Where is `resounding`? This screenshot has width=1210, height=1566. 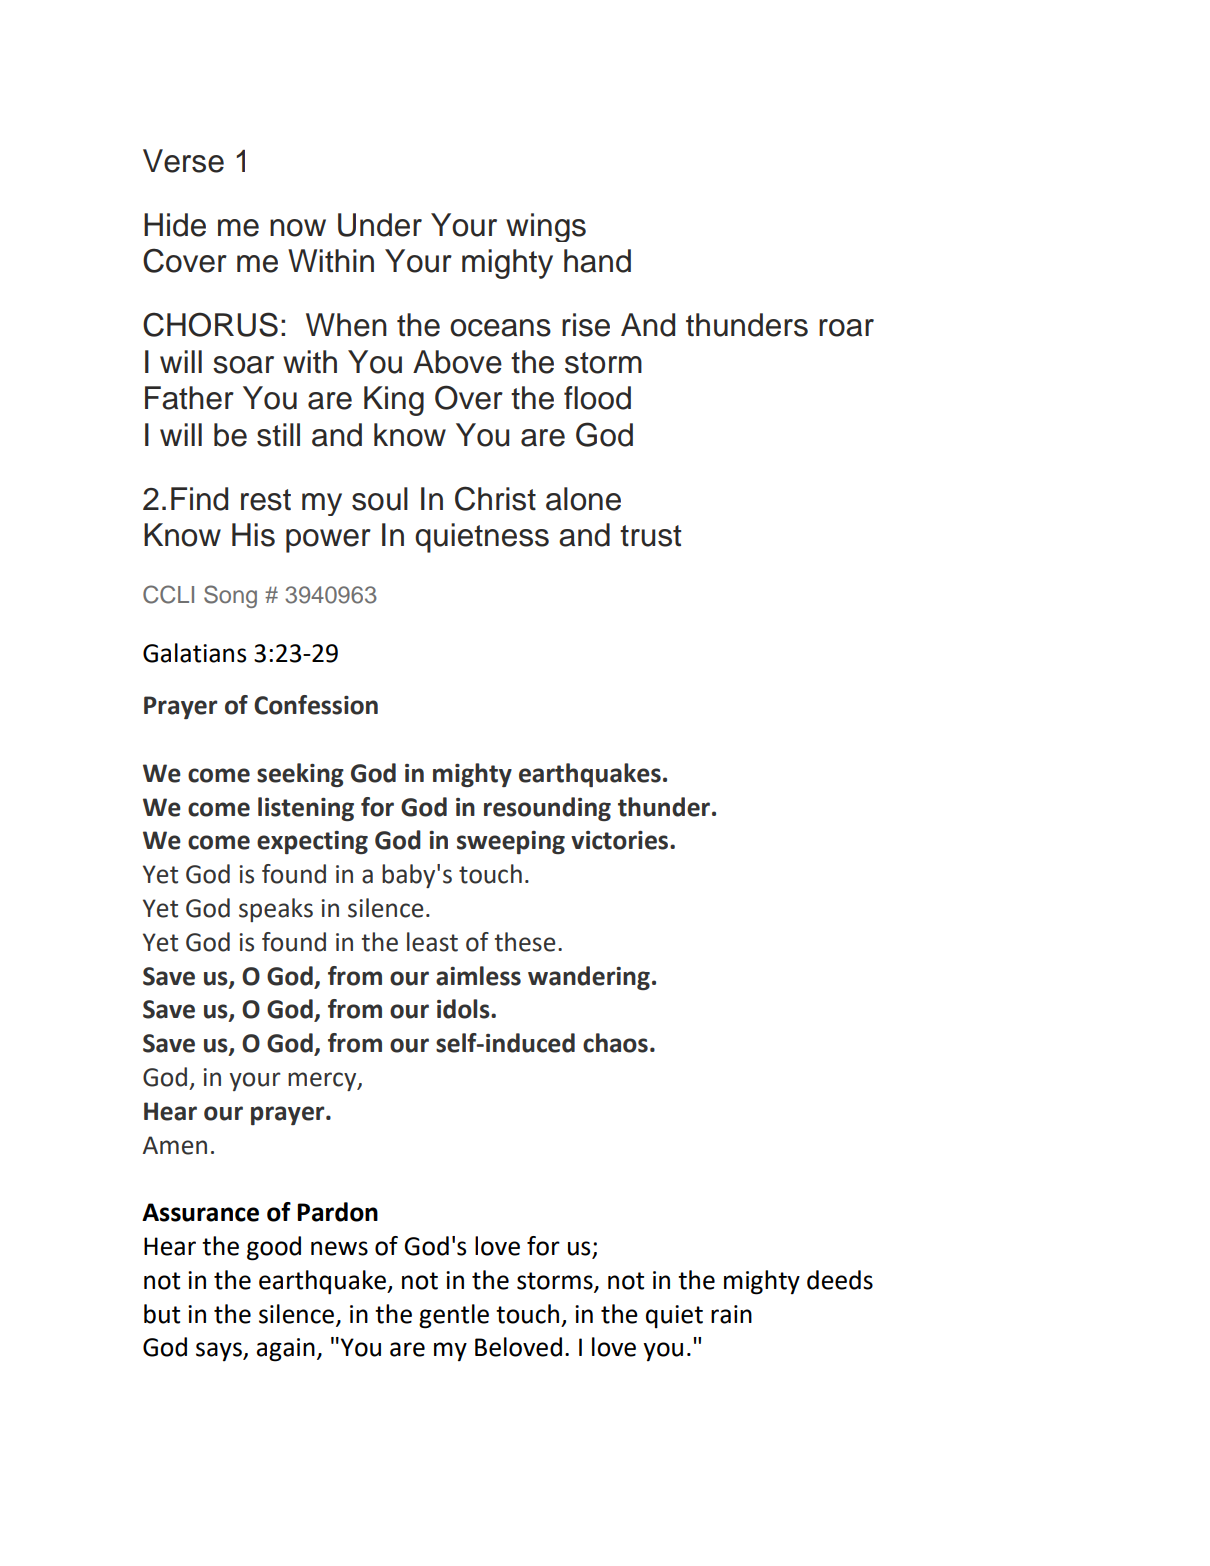 resounding is located at coordinates (547, 809).
